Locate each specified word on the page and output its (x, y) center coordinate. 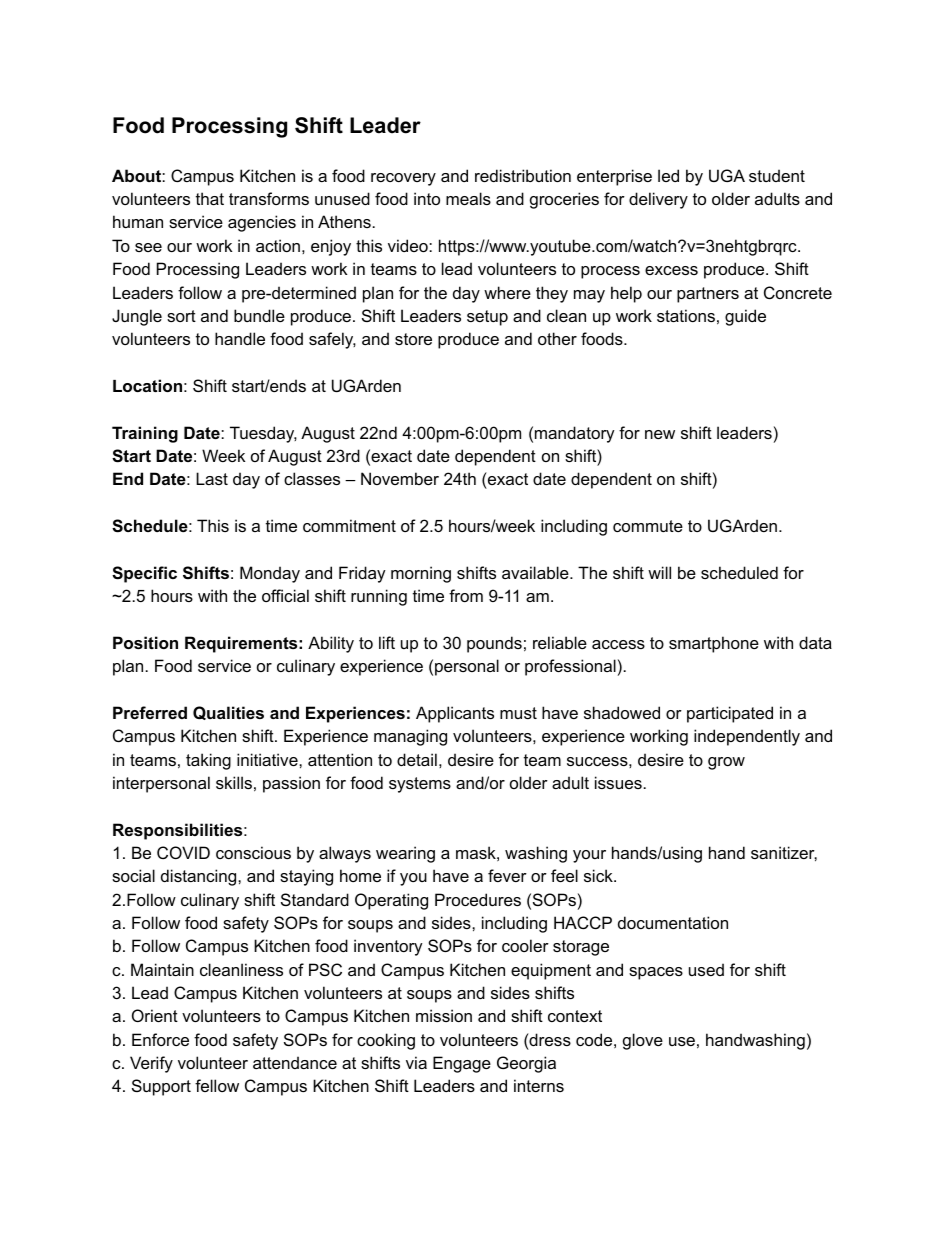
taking (208, 761)
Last (212, 478)
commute (648, 526)
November (400, 478)
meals (468, 198)
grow (726, 763)
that (210, 198)
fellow (217, 1085)
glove (643, 1041)
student (777, 175)
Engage (462, 1064)
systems (420, 785)
